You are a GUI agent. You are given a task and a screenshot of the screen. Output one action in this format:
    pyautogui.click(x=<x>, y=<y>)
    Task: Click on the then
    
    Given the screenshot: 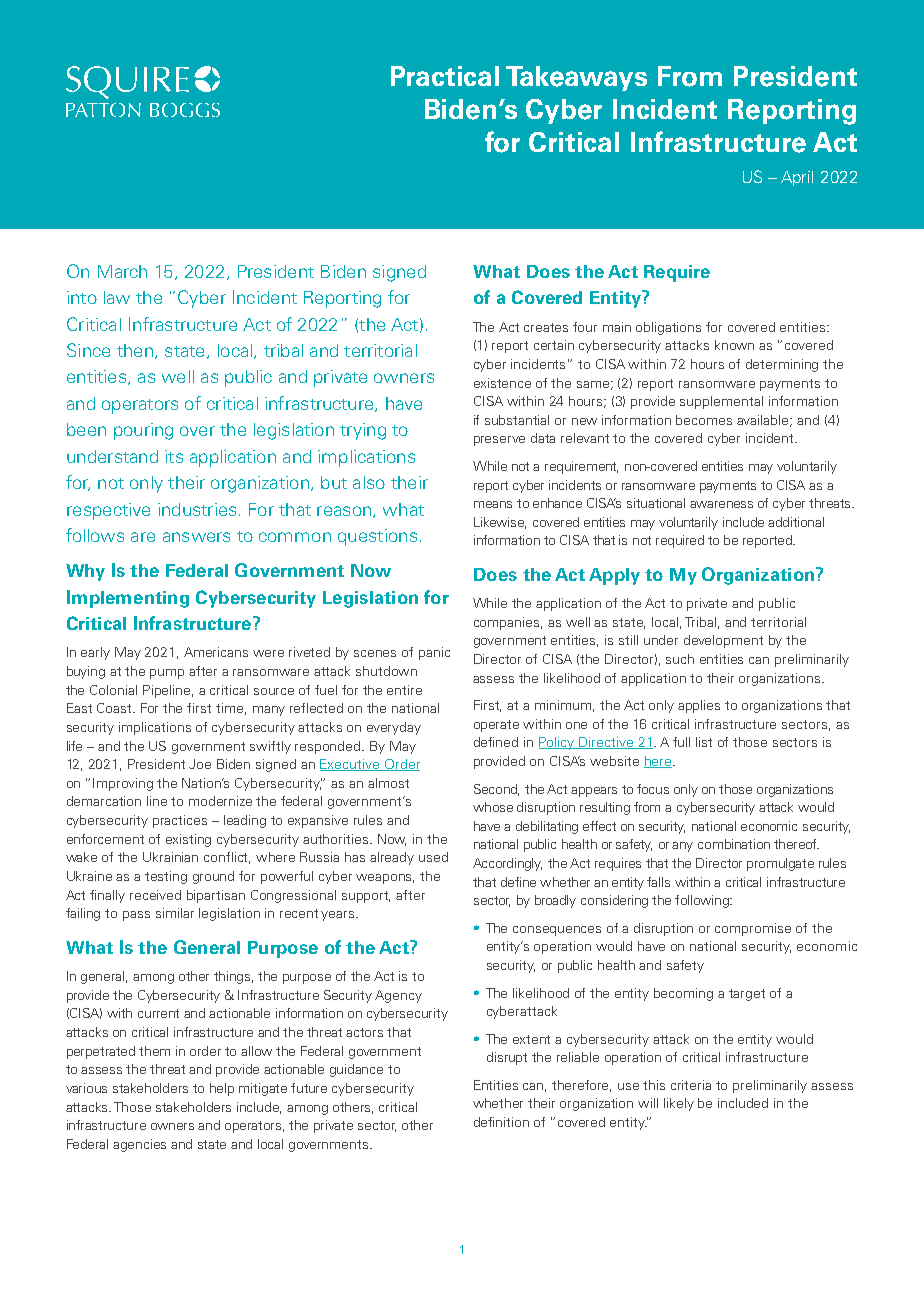 What is the action you would take?
    pyautogui.click(x=135, y=350)
